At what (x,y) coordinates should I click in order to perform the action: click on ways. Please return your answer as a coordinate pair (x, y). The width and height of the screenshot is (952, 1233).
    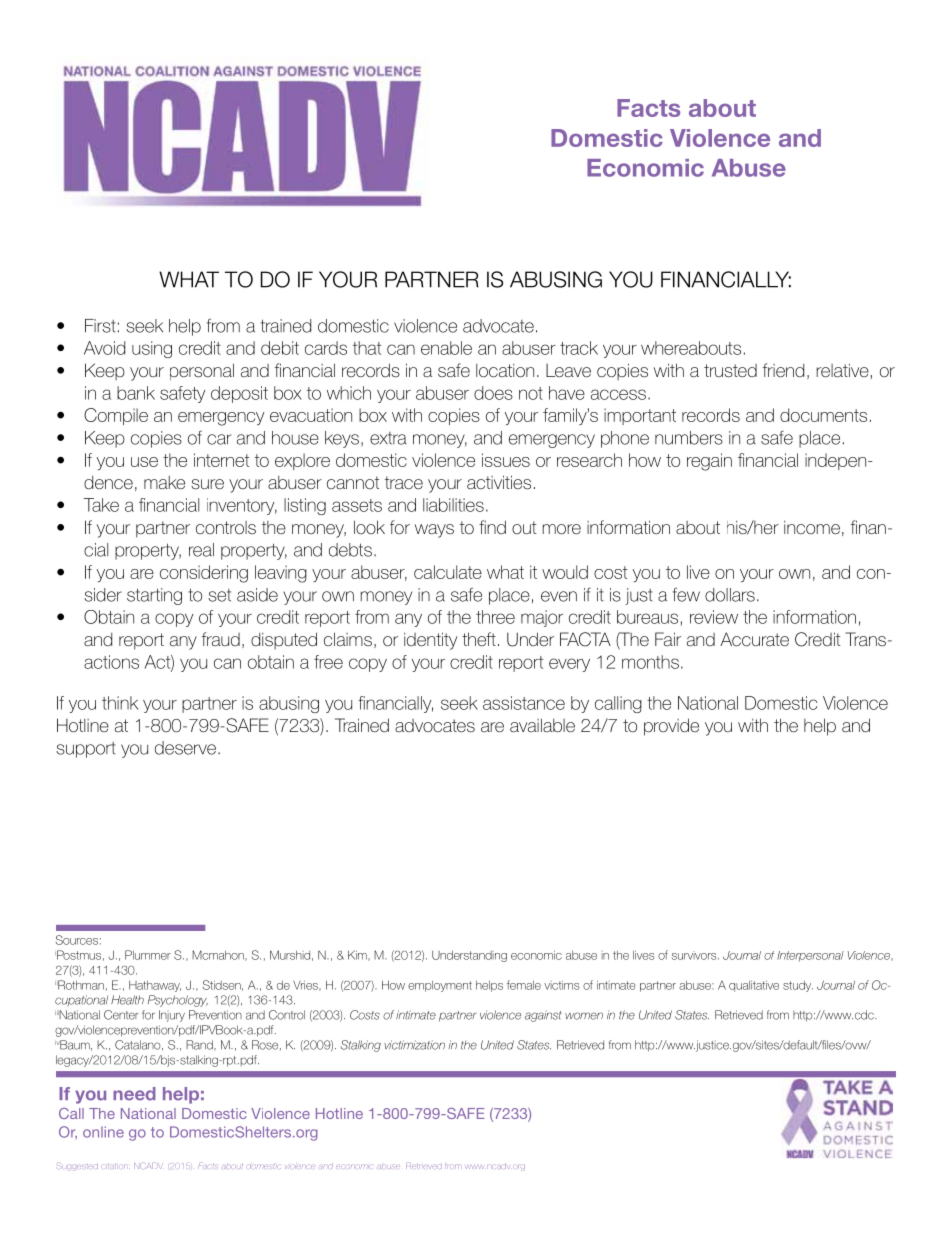
    Looking at the image, I should click on (434, 531).
